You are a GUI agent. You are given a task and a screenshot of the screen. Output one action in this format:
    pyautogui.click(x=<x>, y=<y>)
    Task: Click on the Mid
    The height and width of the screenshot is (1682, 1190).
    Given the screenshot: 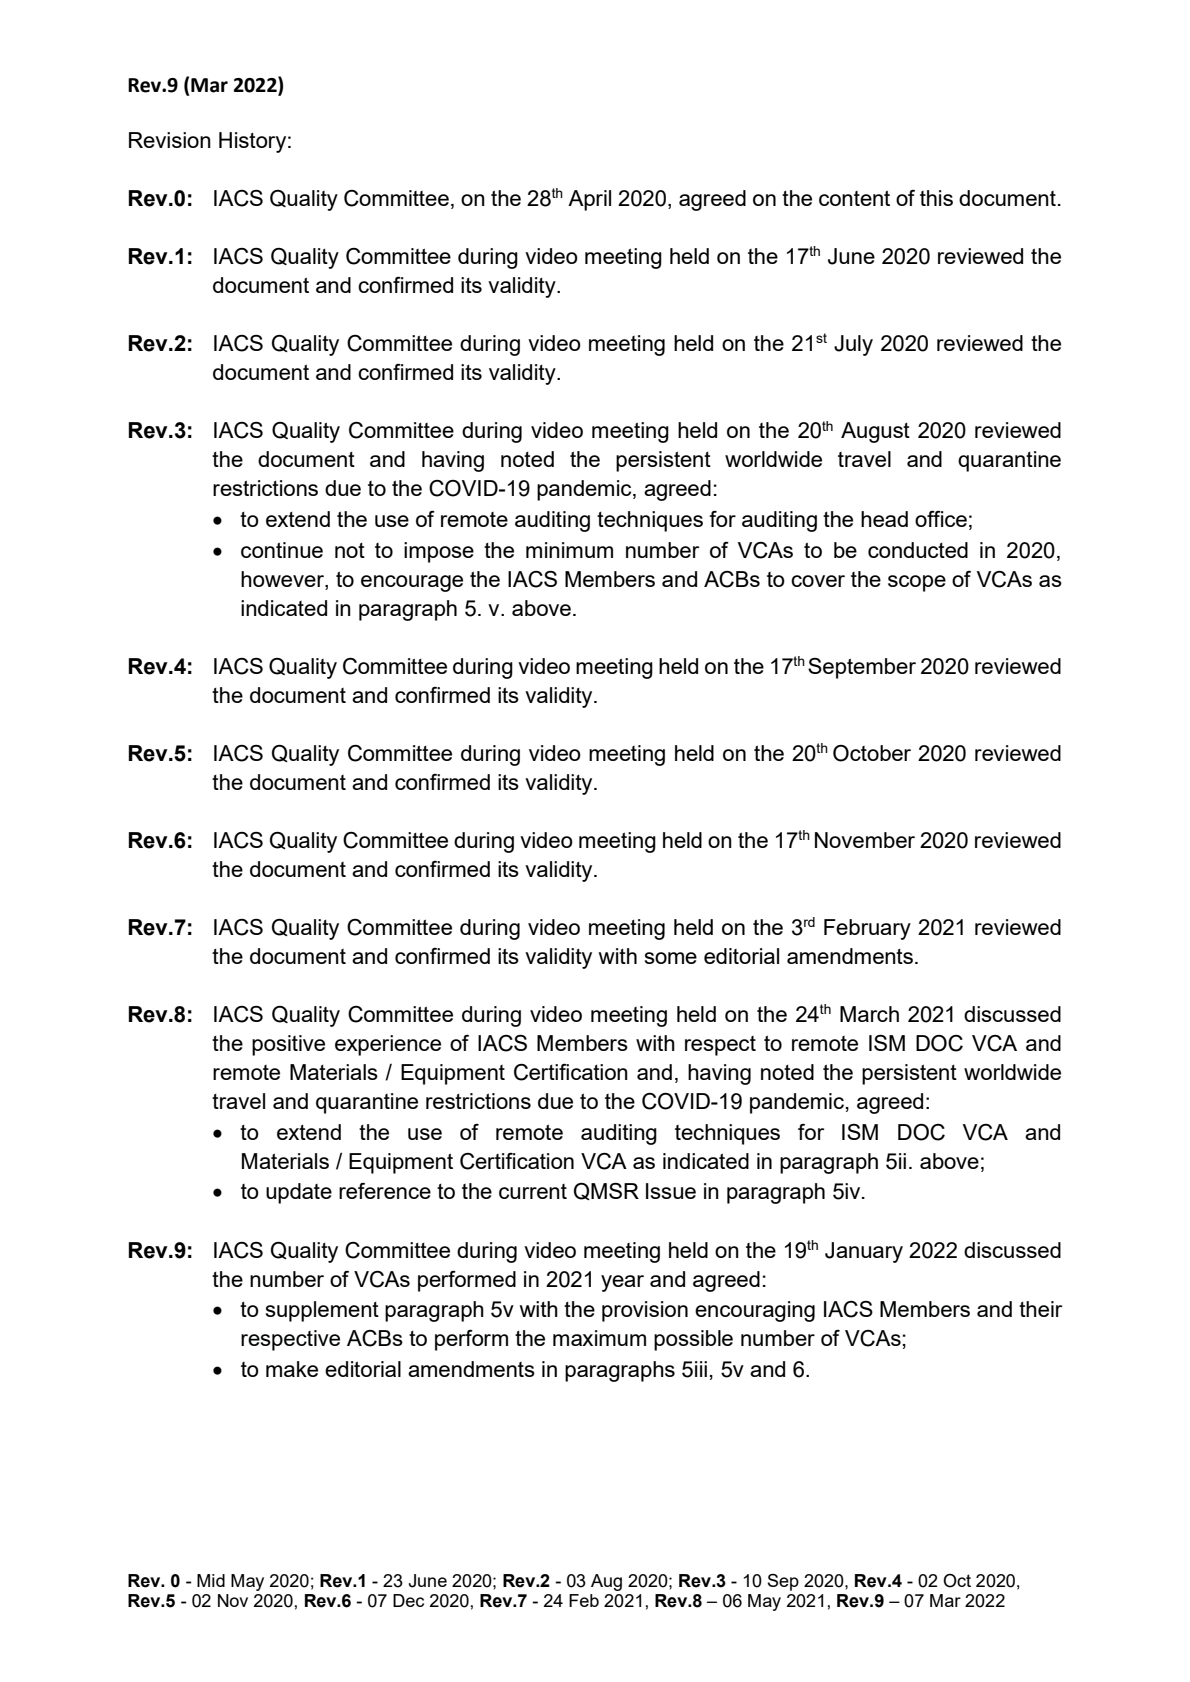 What is the action you would take?
    pyautogui.click(x=211, y=1580)
